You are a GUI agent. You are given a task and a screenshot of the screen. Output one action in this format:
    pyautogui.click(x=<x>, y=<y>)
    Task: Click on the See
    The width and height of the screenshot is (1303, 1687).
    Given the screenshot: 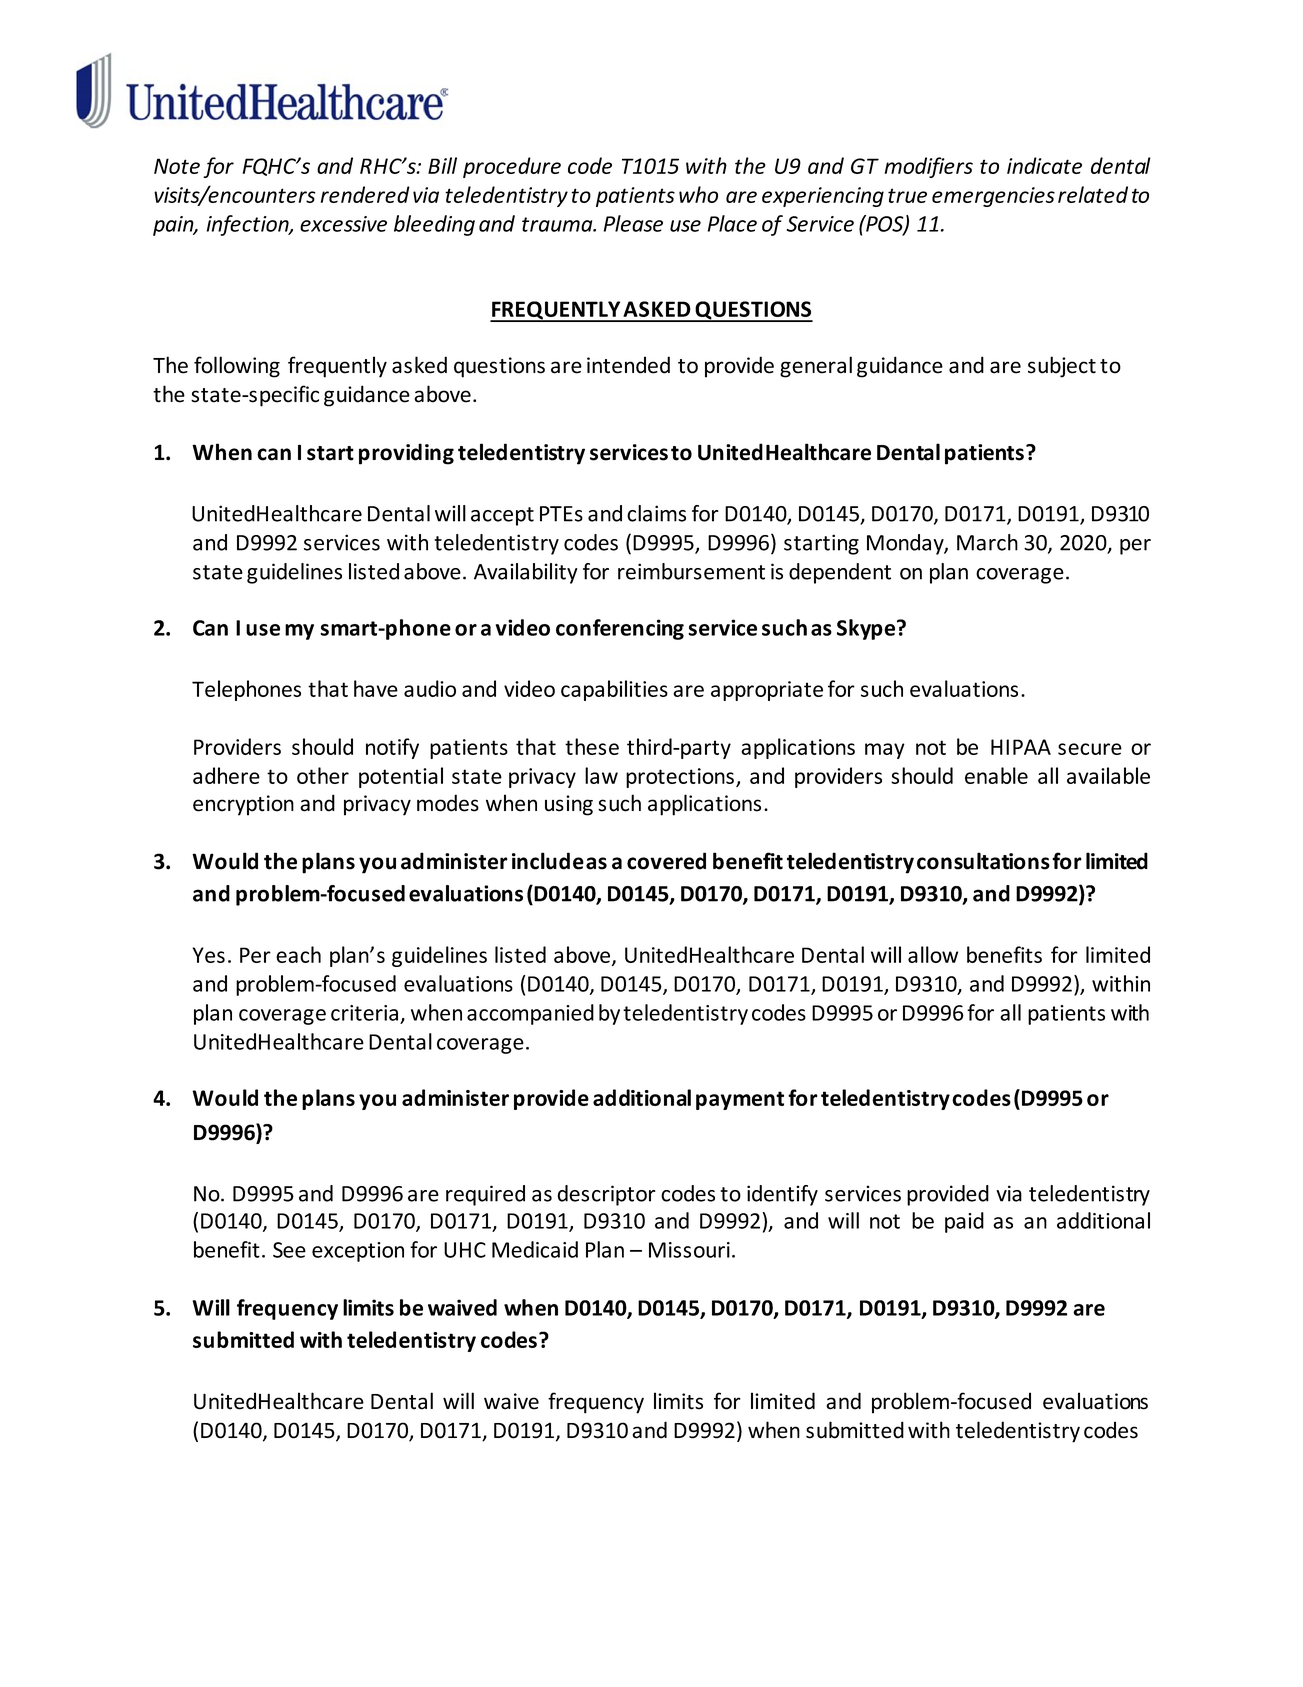 What is the action you would take?
    pyautogui.click(x=289, y=1250)
